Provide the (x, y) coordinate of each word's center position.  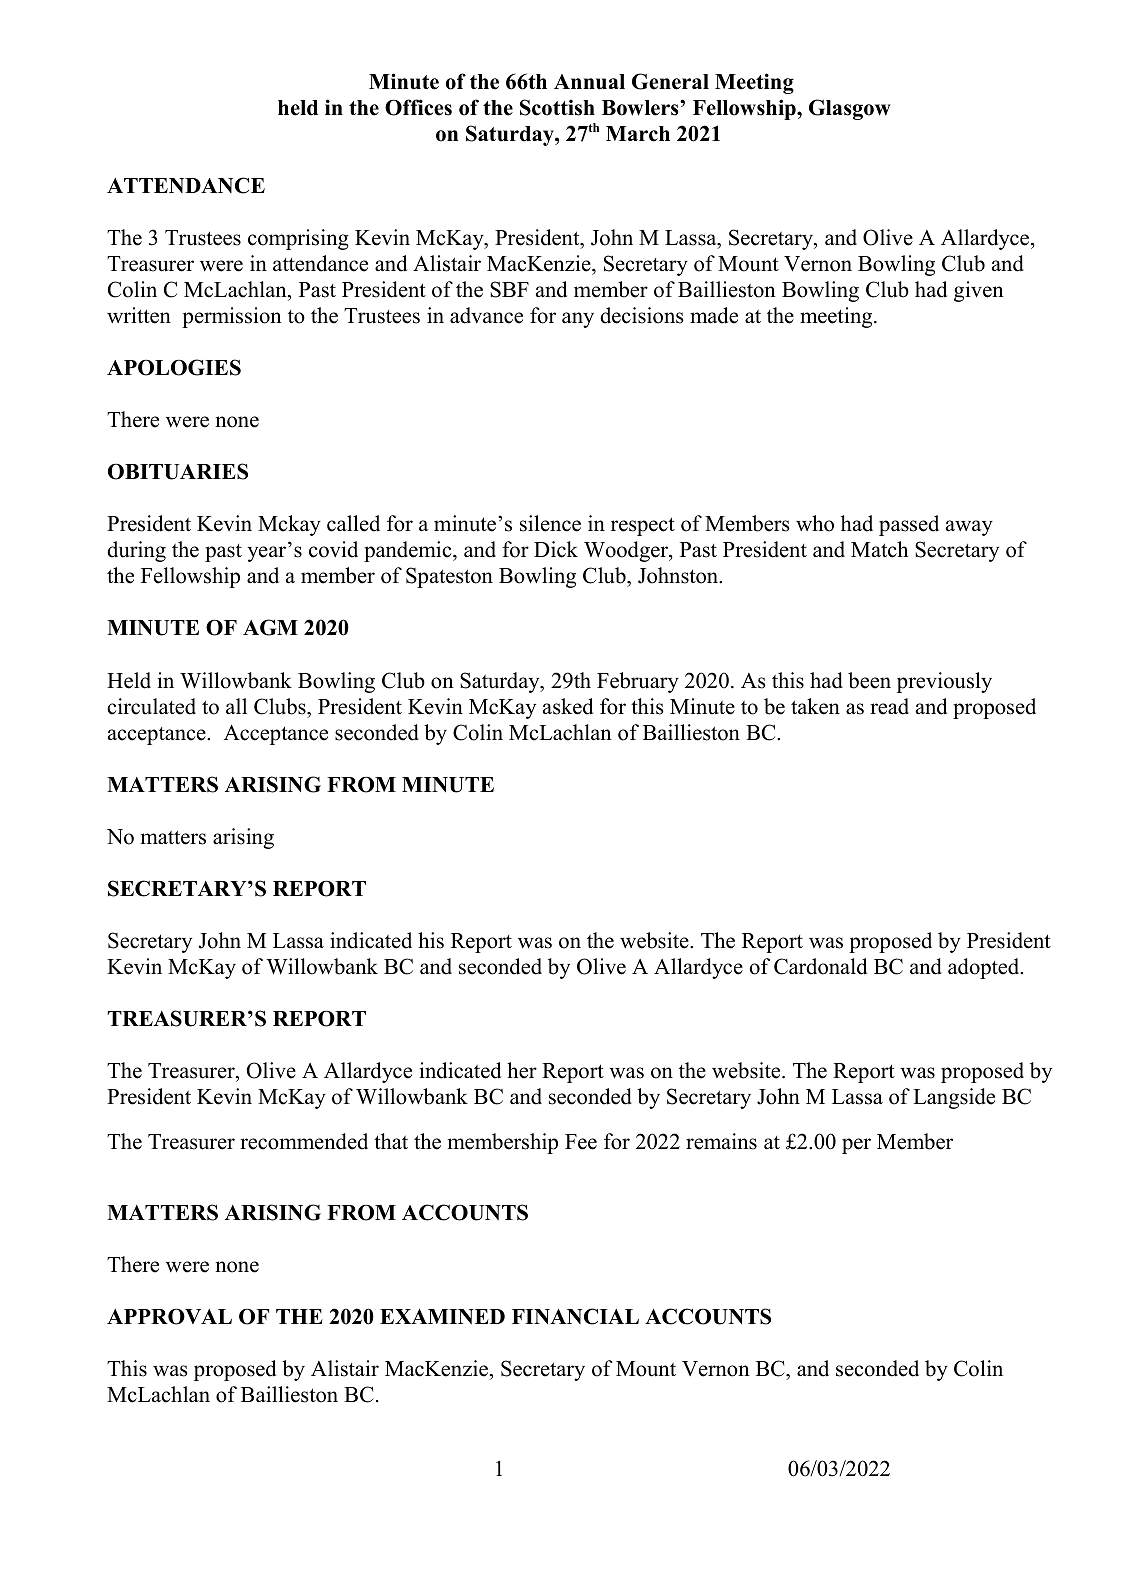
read (889, 706)
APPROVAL (169, 1317)
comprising (298, 239)
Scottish (557, 107)
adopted (985, 968)
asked (568, 706)
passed (909, 525)
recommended (304, 1141)
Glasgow (850, 109)
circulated (151, 706)
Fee (581, 1142)
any (578, 320)
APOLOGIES (174, 367)
